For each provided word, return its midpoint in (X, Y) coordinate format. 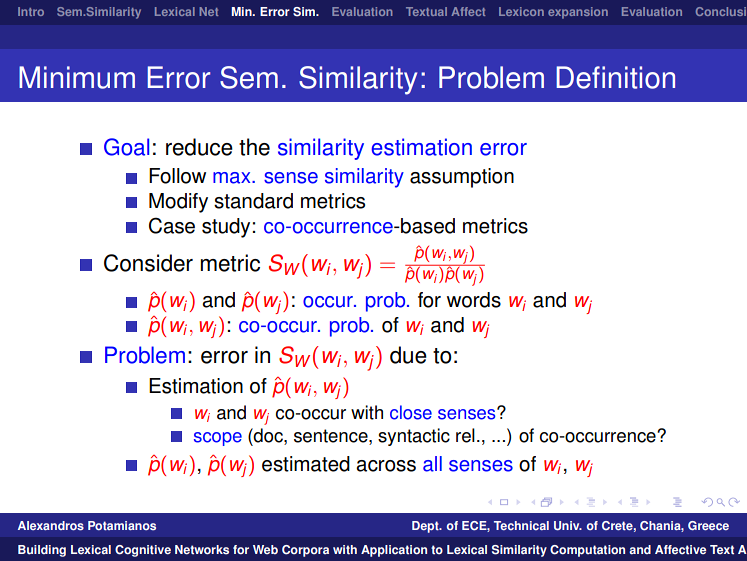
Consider (148, 263)
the (254, 147)
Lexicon (521, 11)
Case (172, 225)
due (408, 355)
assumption (462, 178)
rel (465, 435)
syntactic (414, 437)
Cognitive (143, 551)
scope (218, 439)
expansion (578, 13)
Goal (127, 147)
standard (253, 201)
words (474, 300)
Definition (615, 77)
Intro (31, 11)
